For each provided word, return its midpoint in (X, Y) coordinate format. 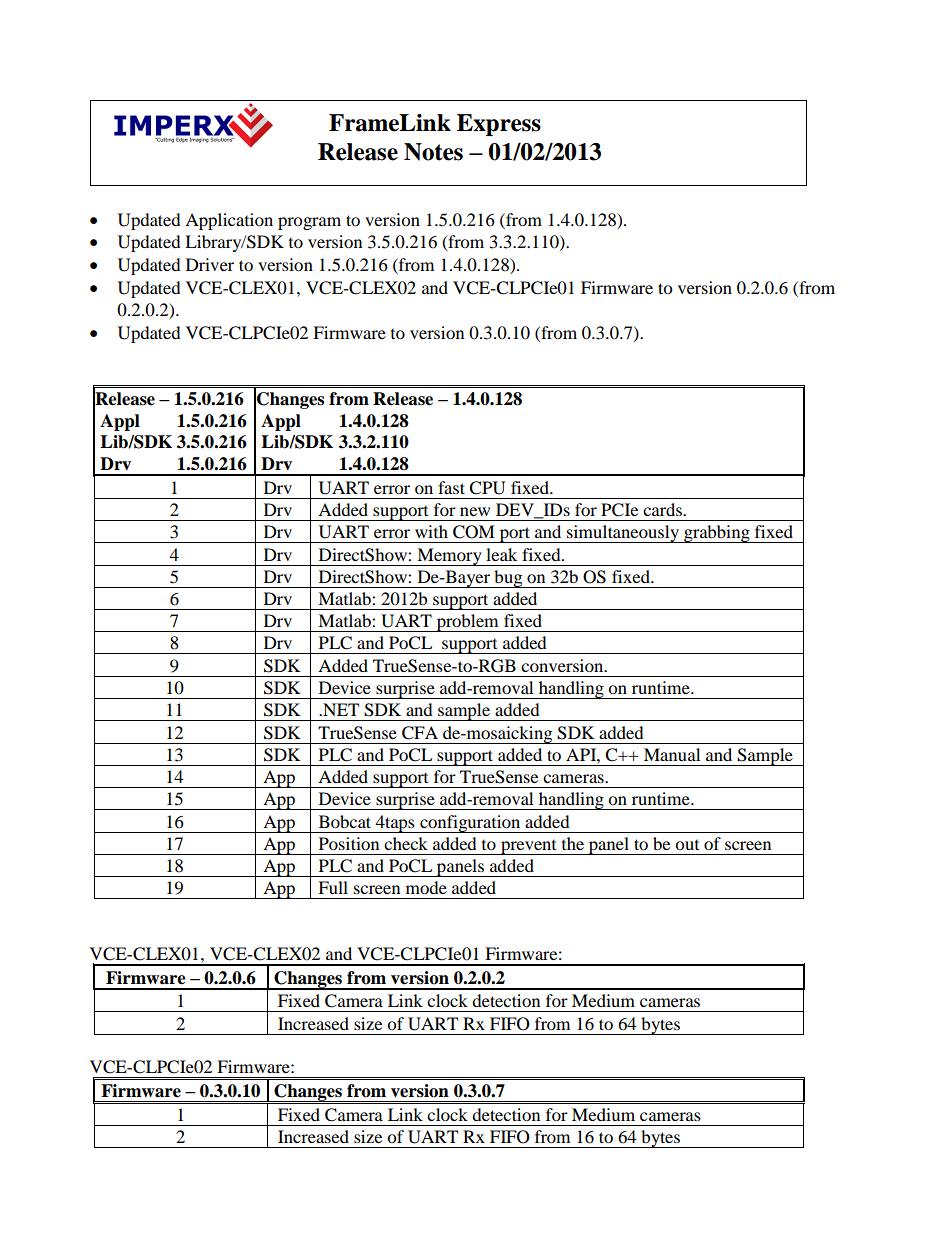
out (687, 845)
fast (451, 487)
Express (499, 125)
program (309, 223)
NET (340, 709)
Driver (210, 264)
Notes (433, 152)
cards (663, 509)
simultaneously (623, 534)
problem (467, 623)
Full (333, 887)
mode (426, 887)
